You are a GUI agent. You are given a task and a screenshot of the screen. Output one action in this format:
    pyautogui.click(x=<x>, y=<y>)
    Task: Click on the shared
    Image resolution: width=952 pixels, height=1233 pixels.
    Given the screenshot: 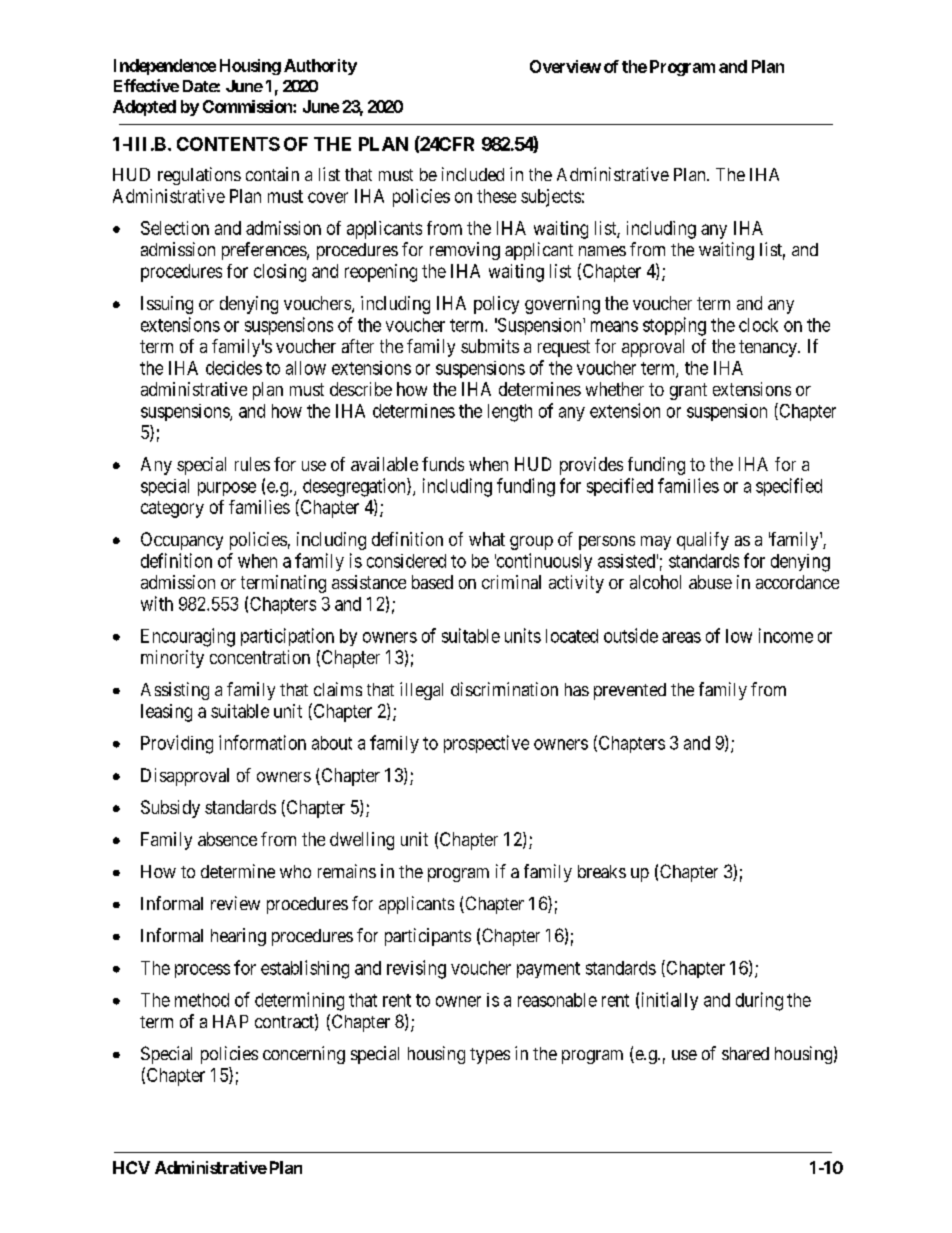 What is the action you would take?
    pyautogui.click(x=745, y=1053)
